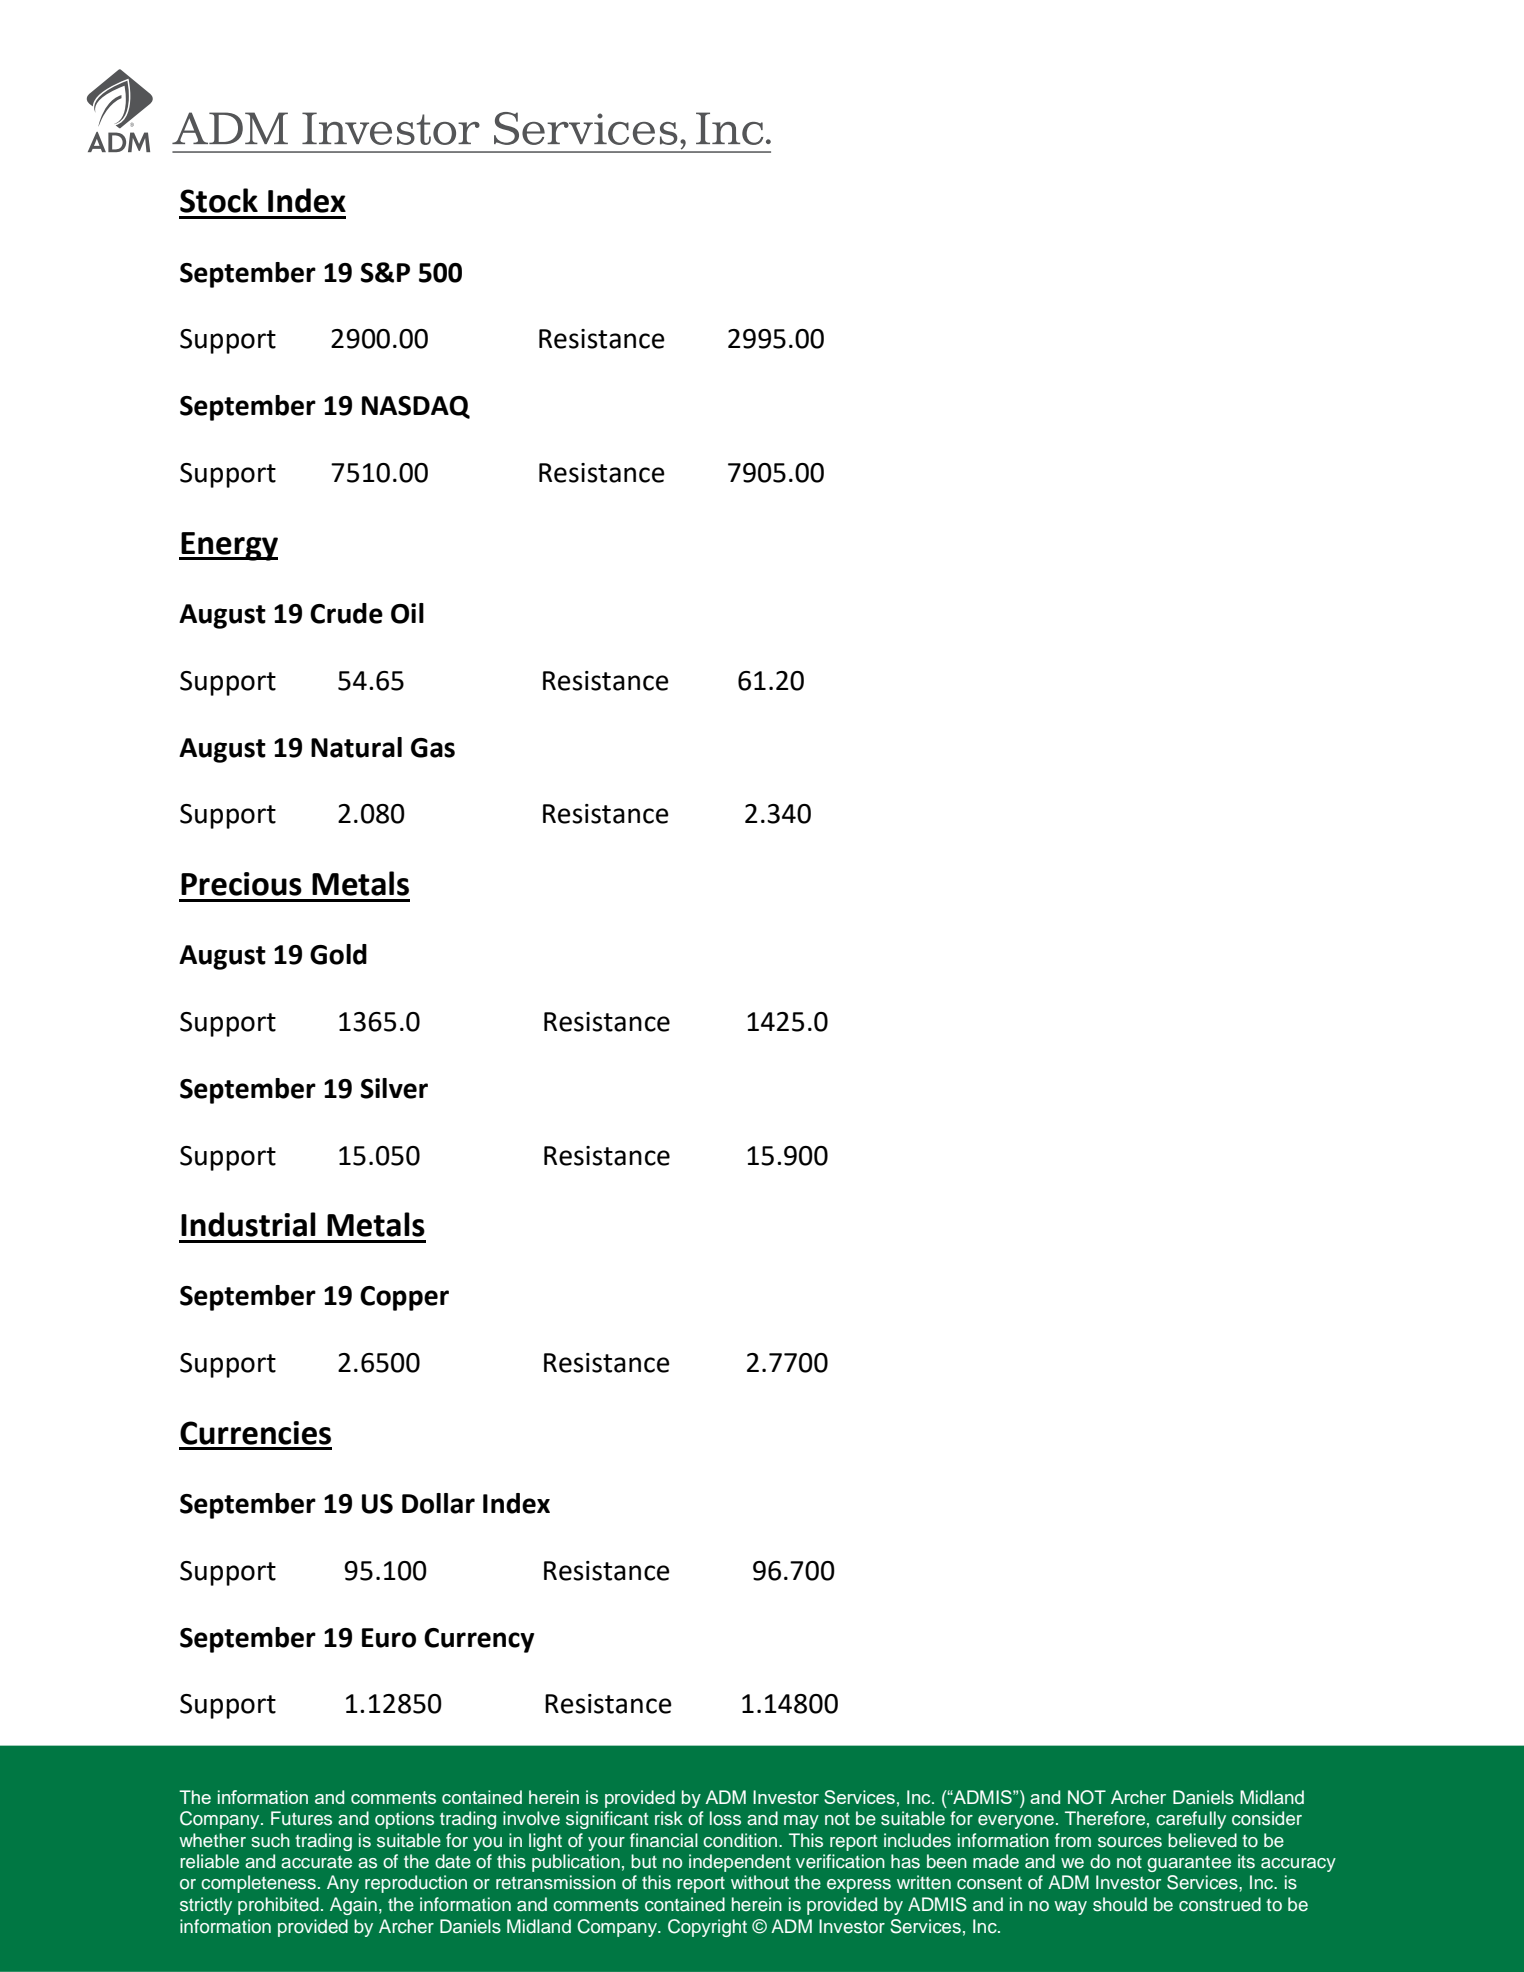 This screenshot has width=1524, height=1972. Describe the element at coordinates (1191, 1820) in the screenshot. I see `carefully` at that location.
